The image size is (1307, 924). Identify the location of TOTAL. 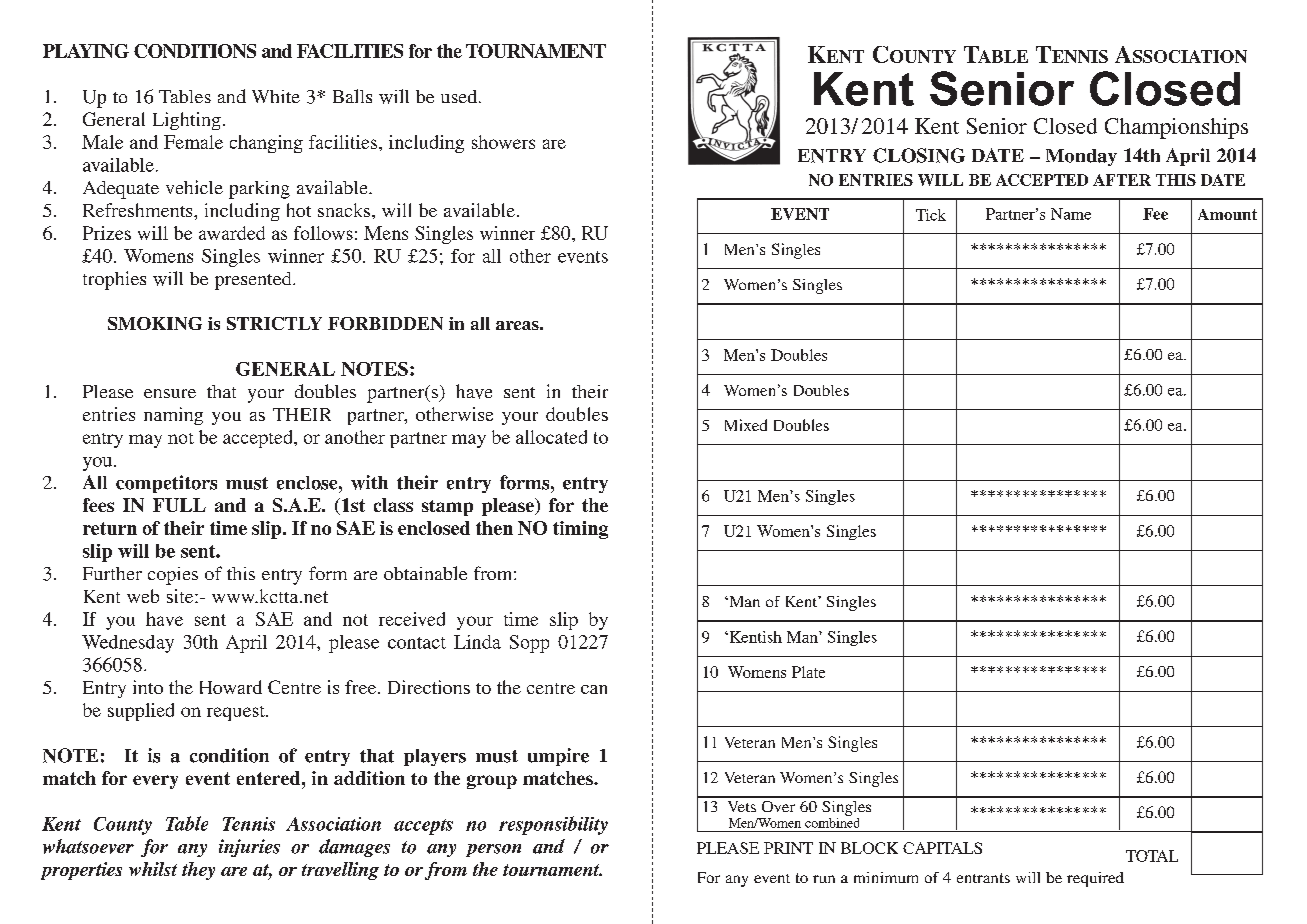
(1152, 856).
